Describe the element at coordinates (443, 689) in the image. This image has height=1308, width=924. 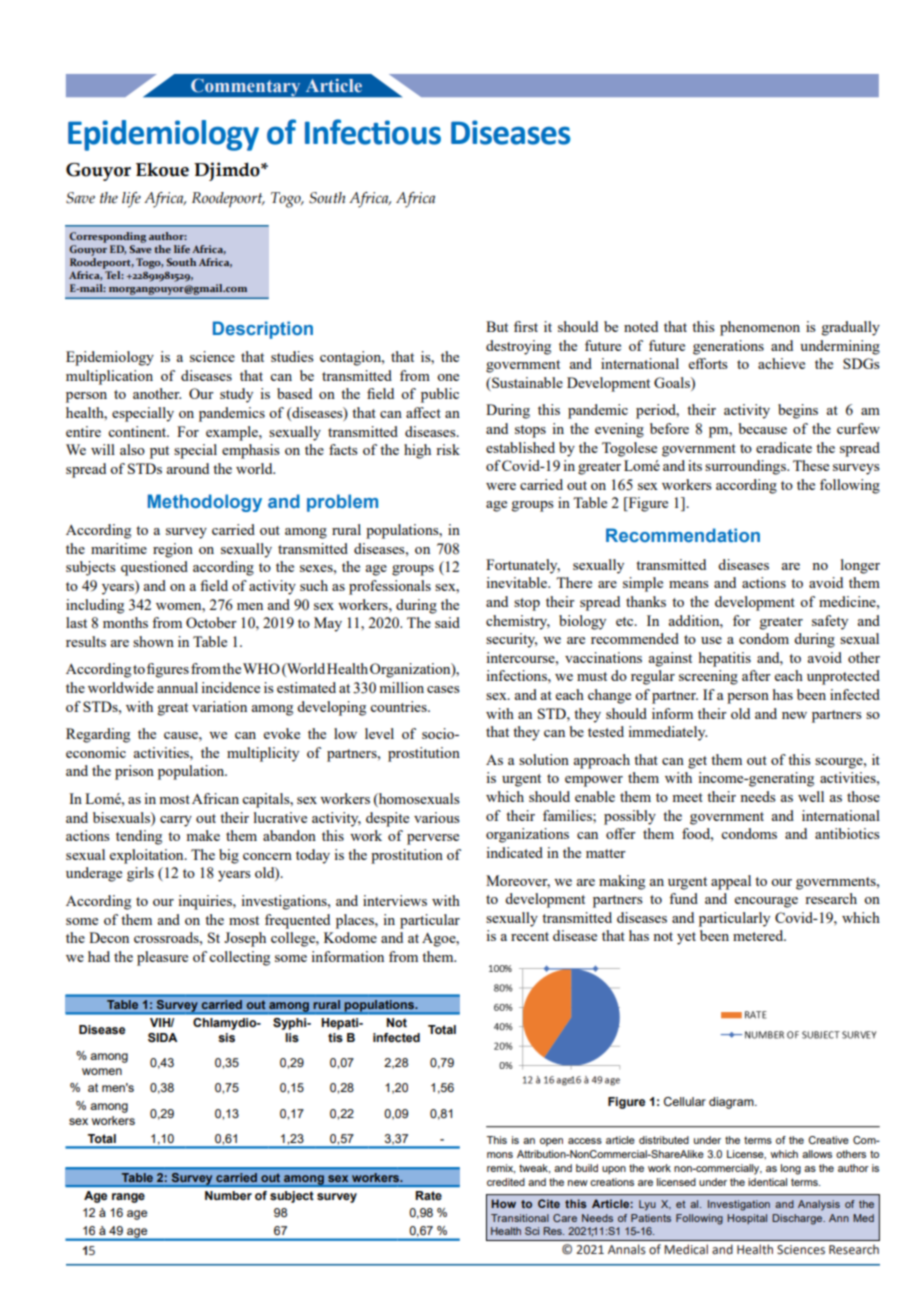
I see `cases` at that location.
